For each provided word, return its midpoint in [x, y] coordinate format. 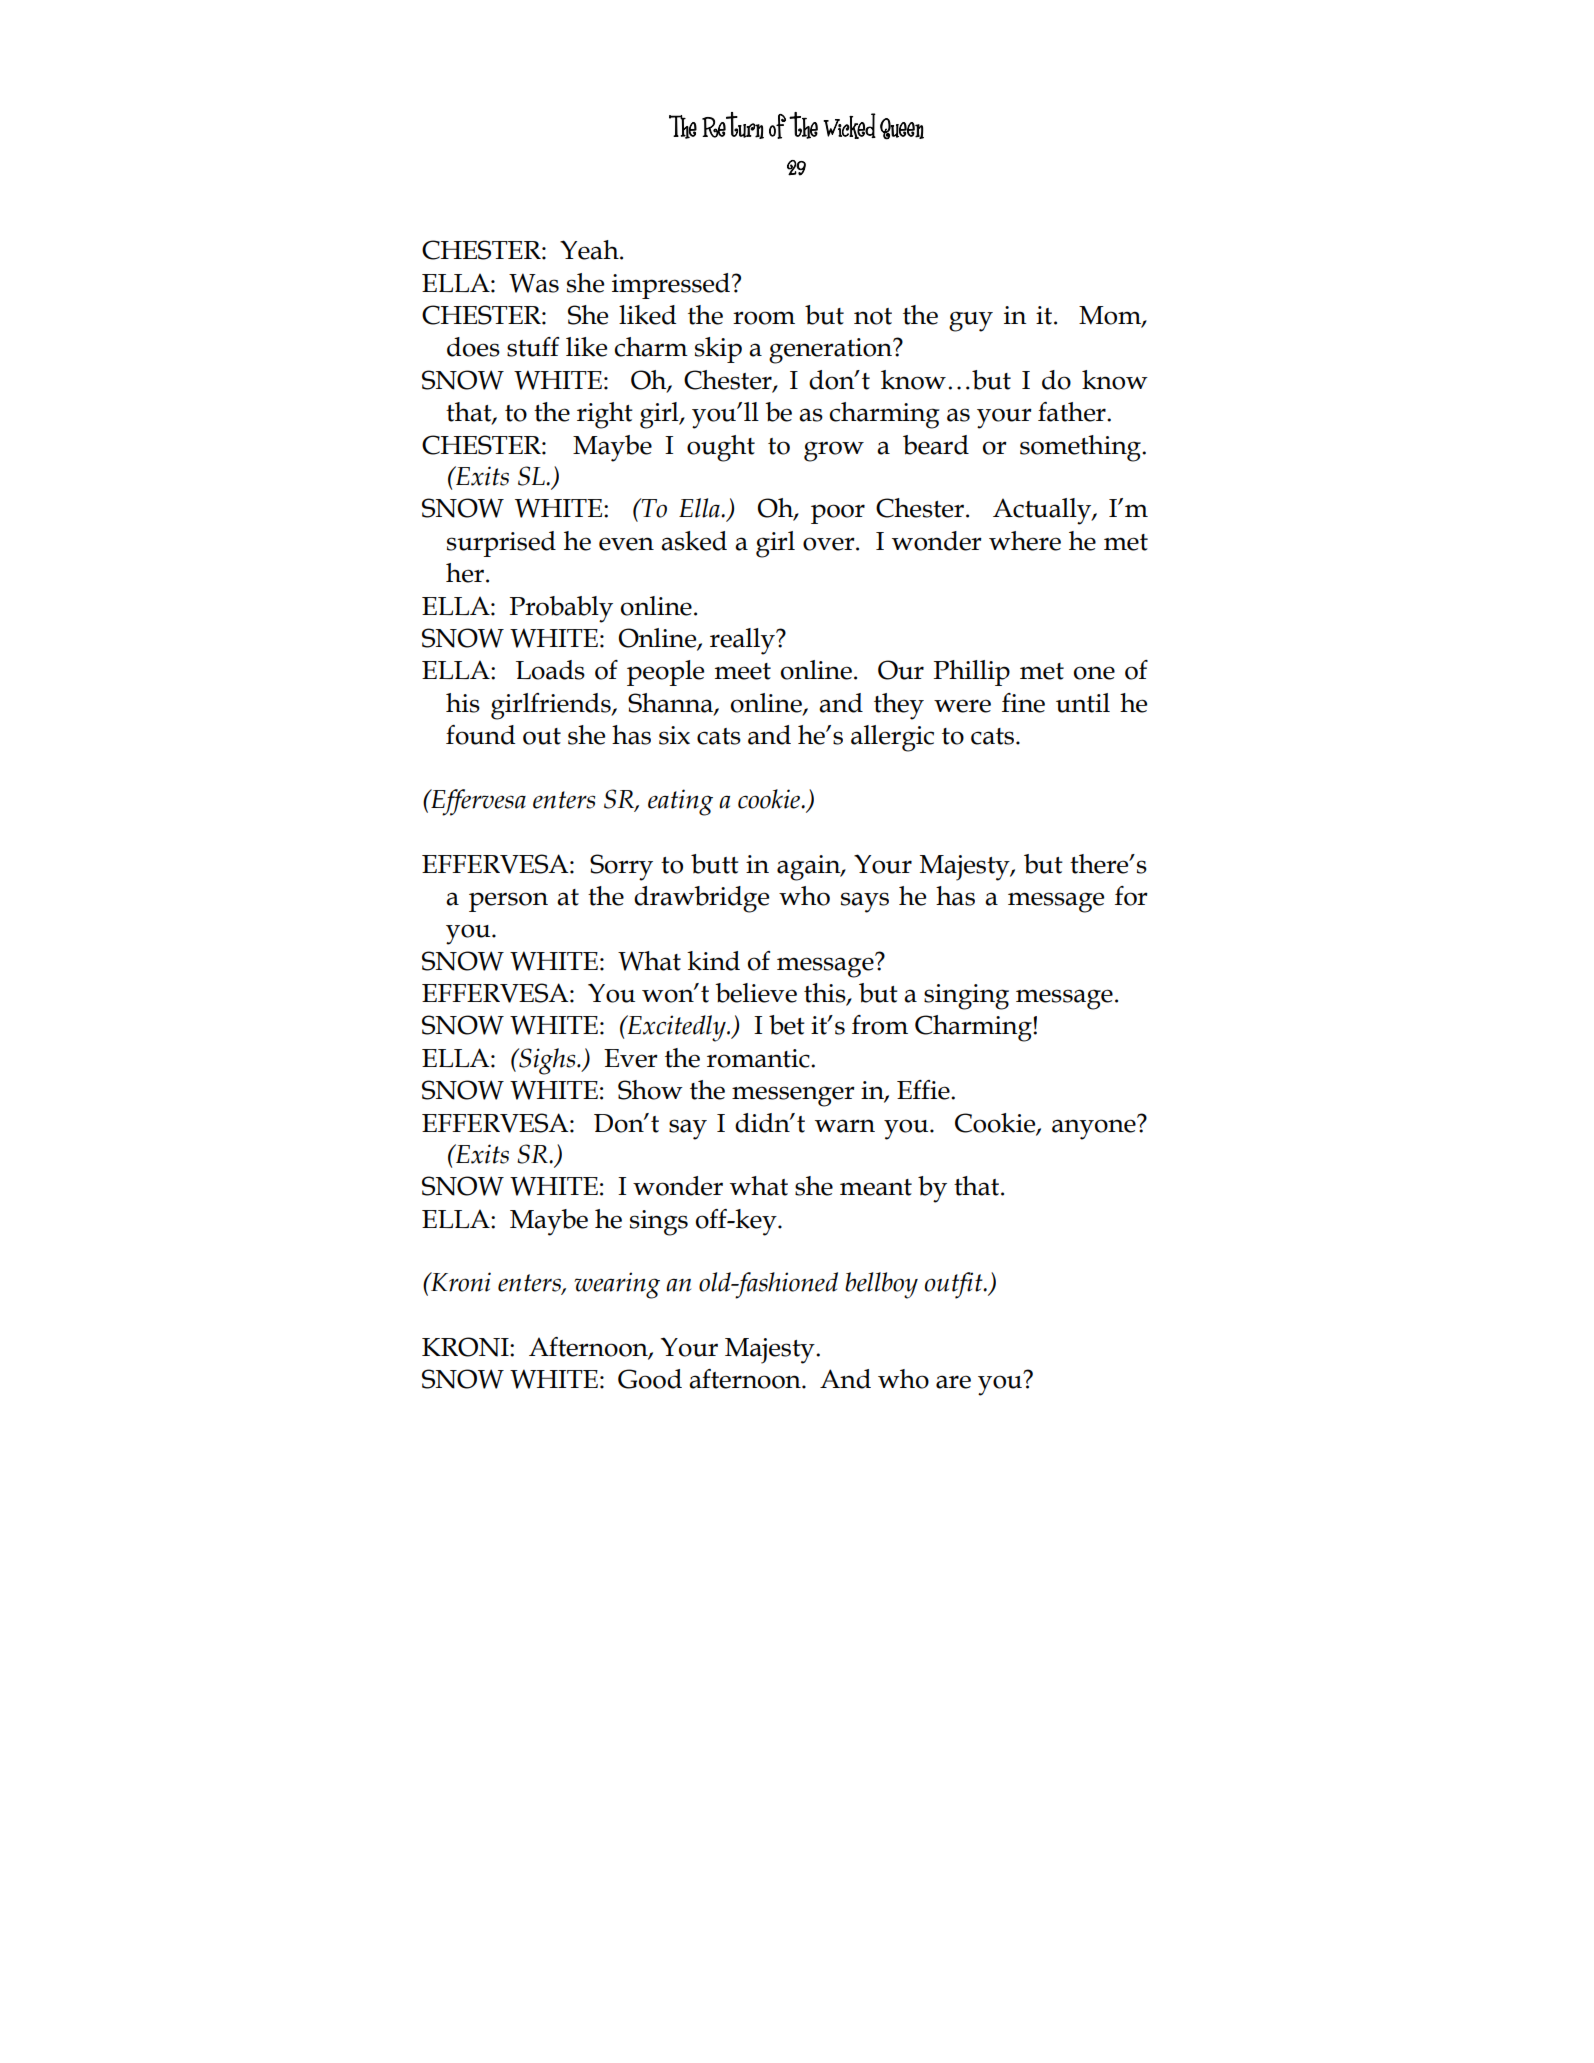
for [1131, 896]
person [508, 902]
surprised [501, 544]
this [826, 994]
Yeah [590, 250]
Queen [902, 129]
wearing [617, 1285]
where [1025, 541]
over [830, 544]
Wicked [849, 126]
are [953, 1382]
